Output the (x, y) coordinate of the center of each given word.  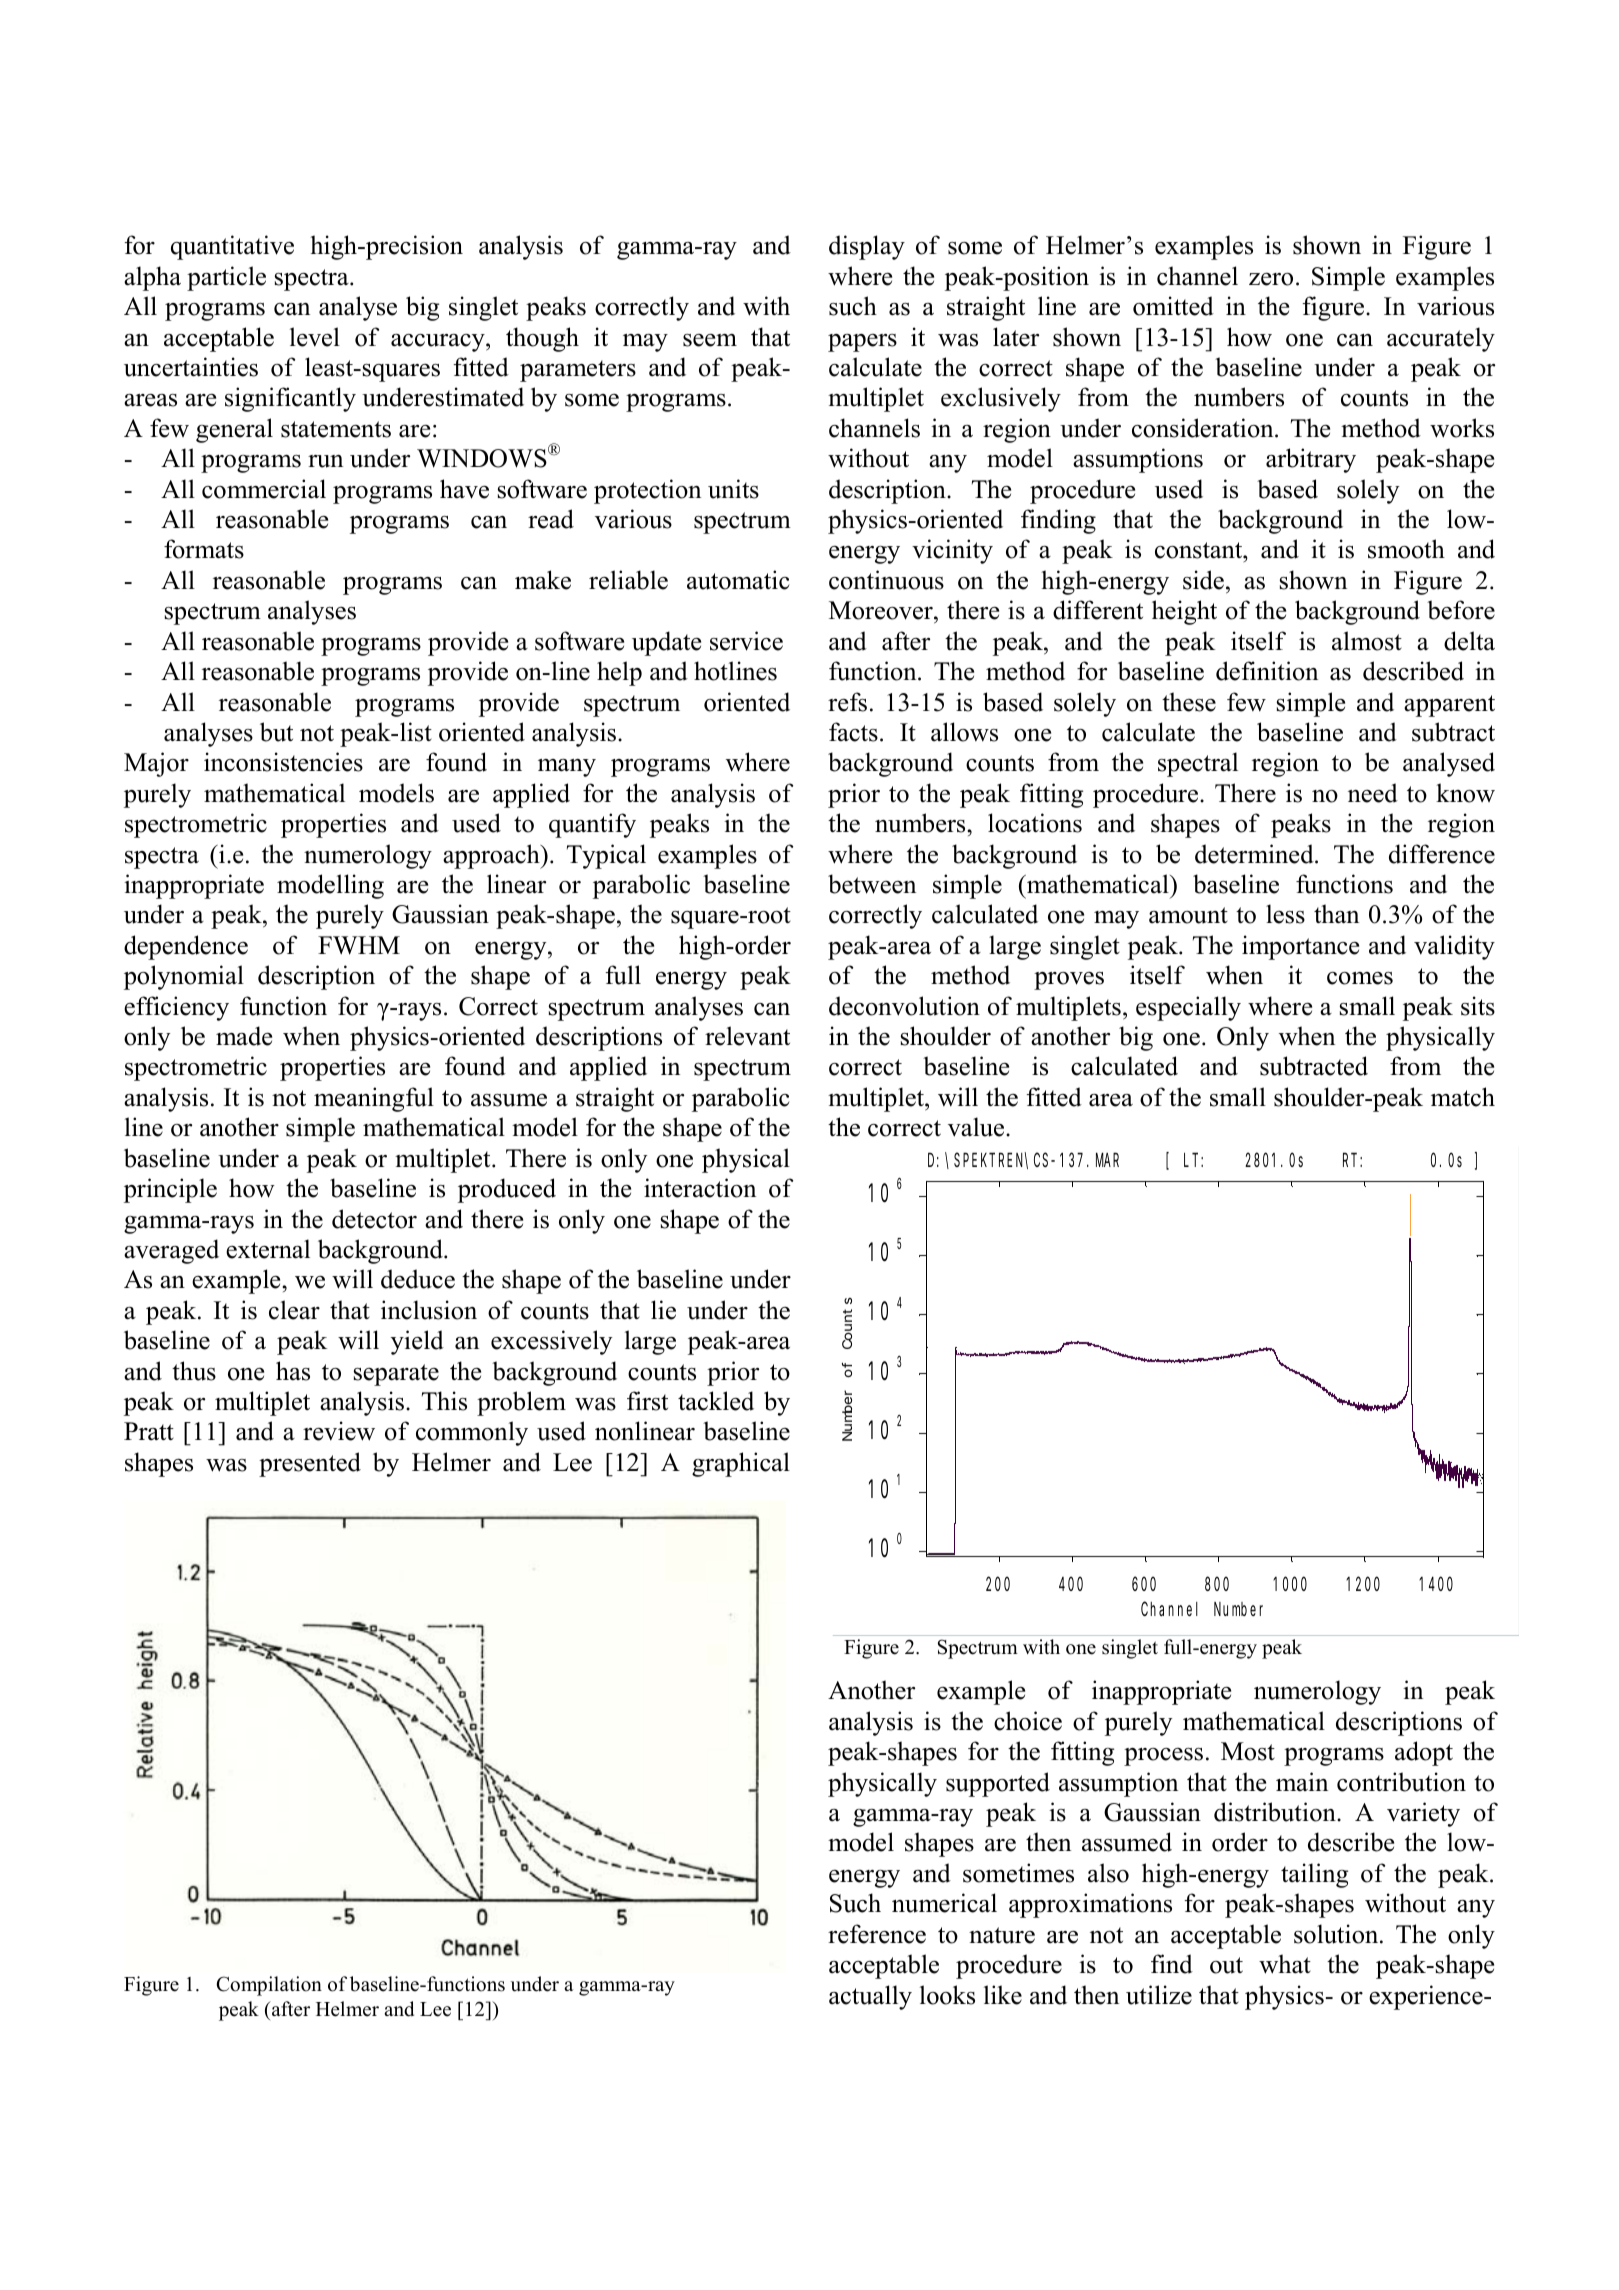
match (1463, 1097)
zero (1271, 279)
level (315, 337)
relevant (747, 1036)
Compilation (269, 1986)
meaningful (374, 1099)
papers (862, 343)
